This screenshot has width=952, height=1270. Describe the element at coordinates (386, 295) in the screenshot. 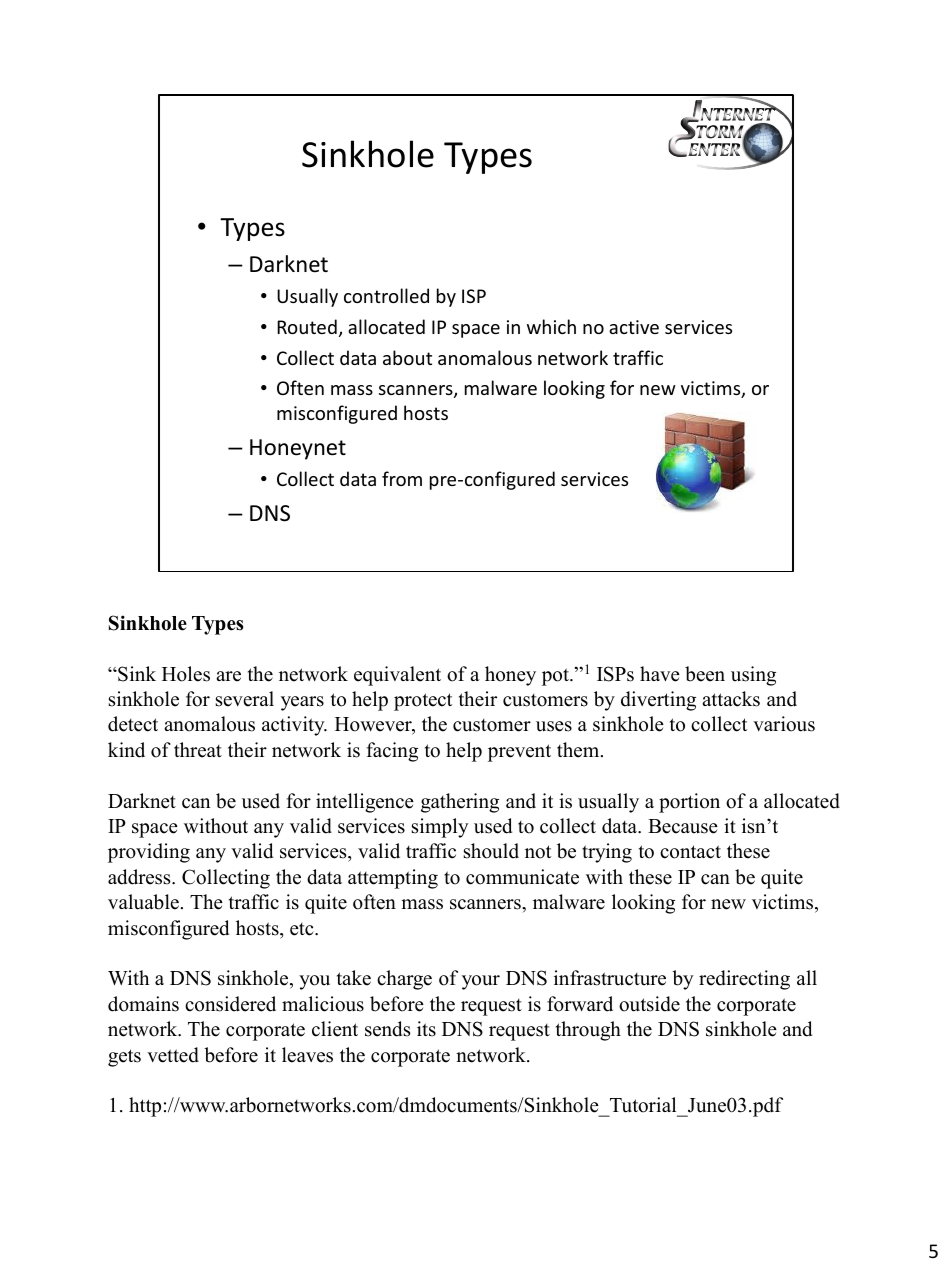

I see `controlled` at that location.
